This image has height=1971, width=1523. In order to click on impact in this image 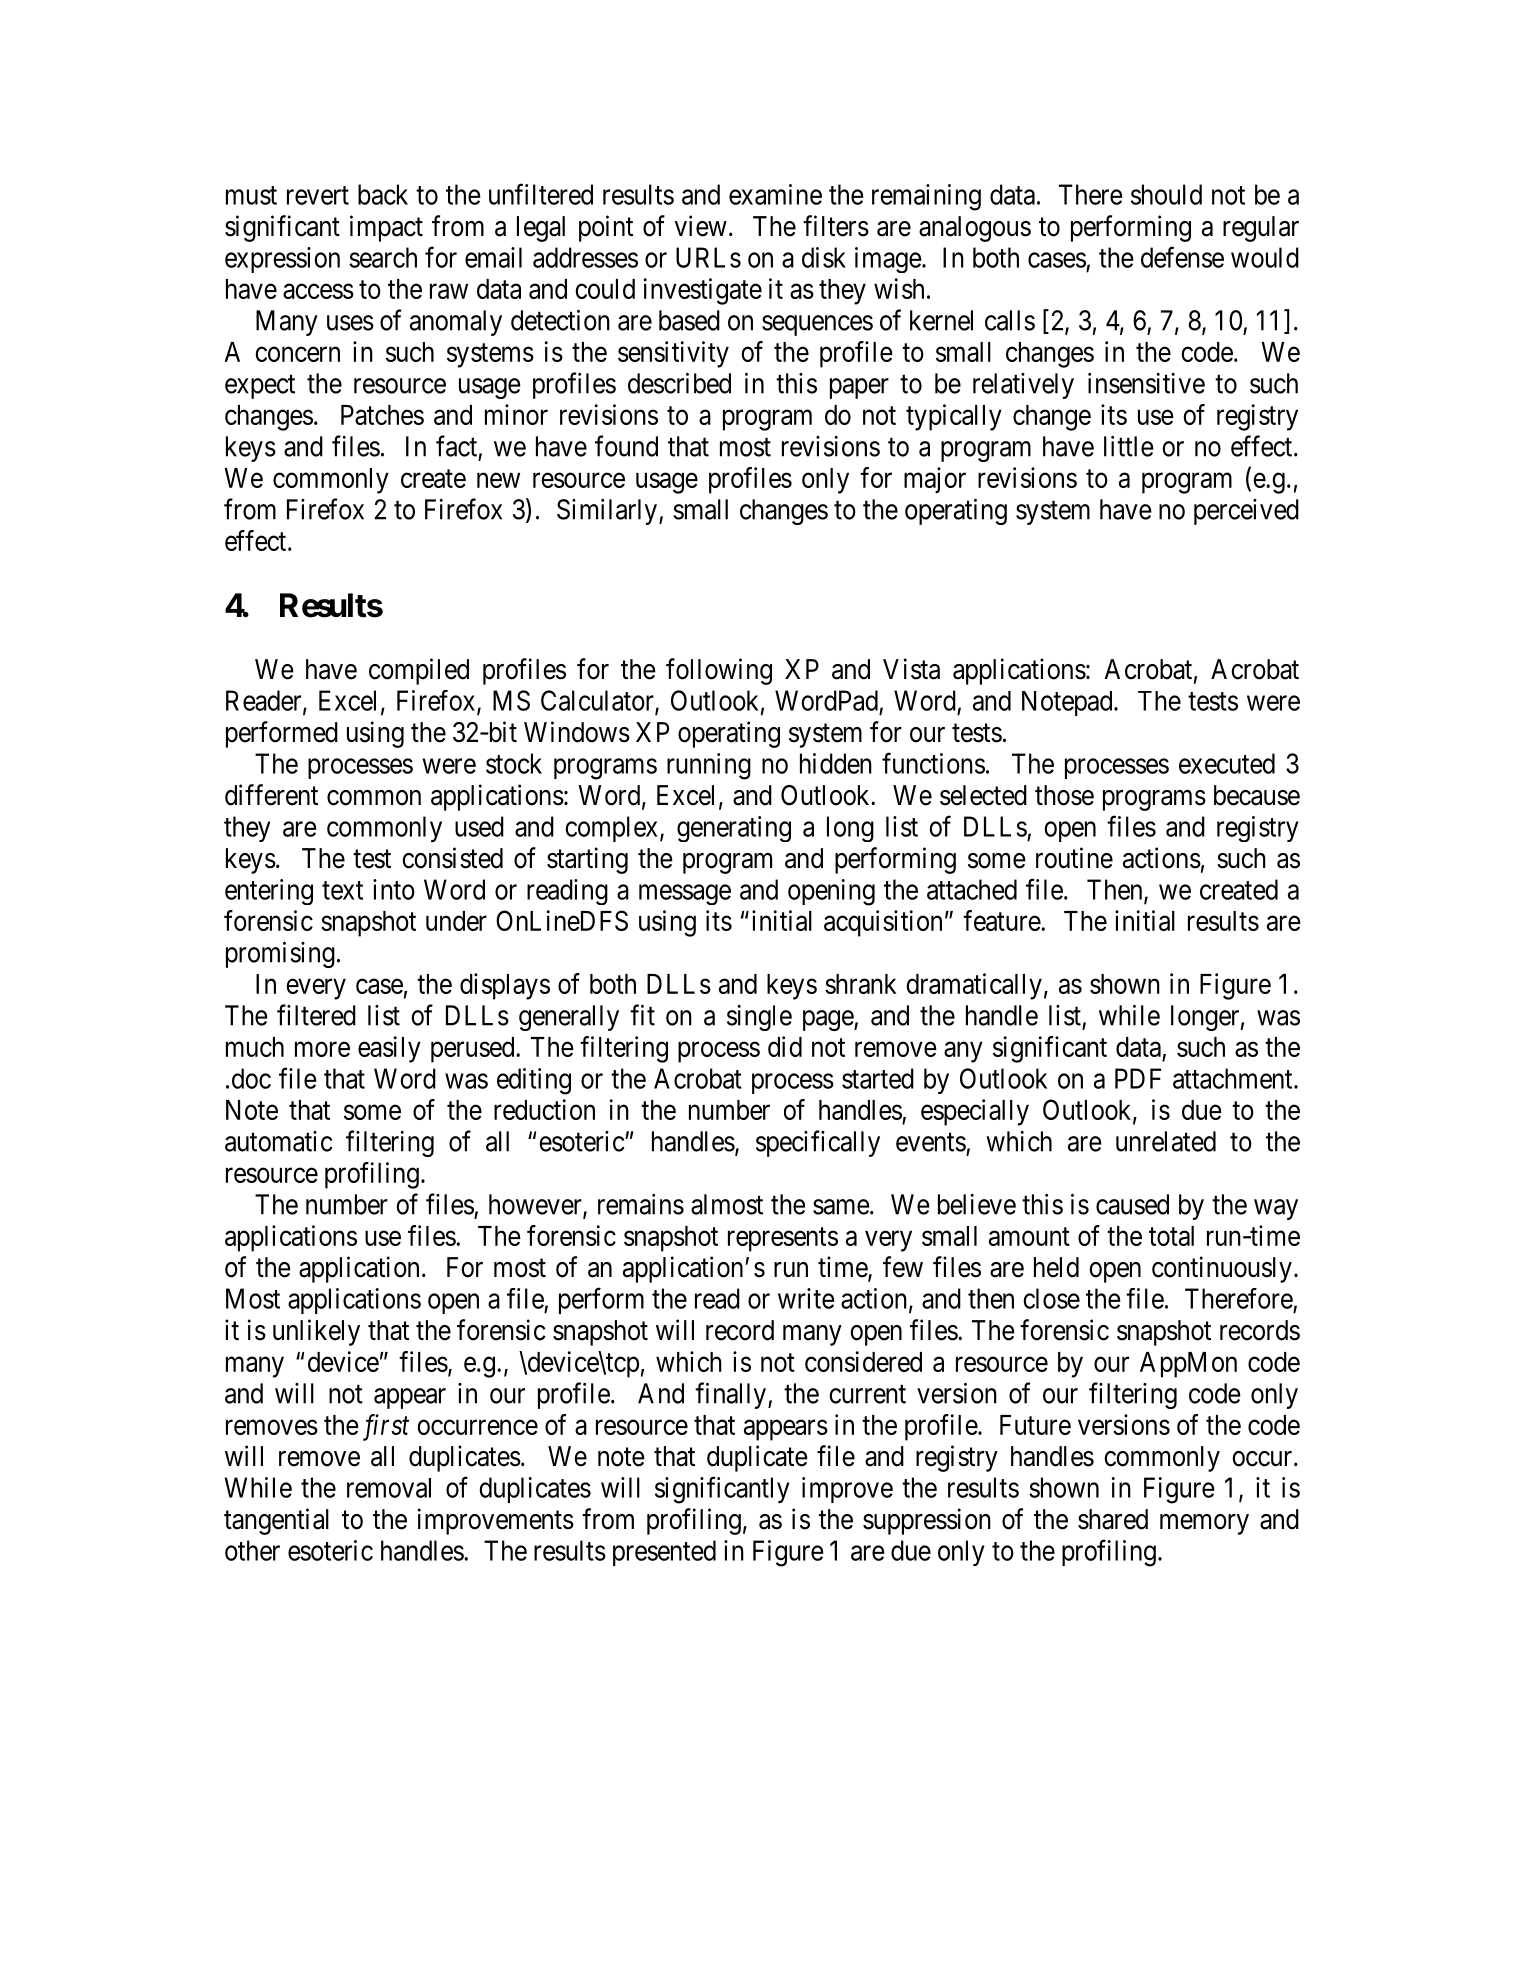, I will do `click(386, 228)`.
